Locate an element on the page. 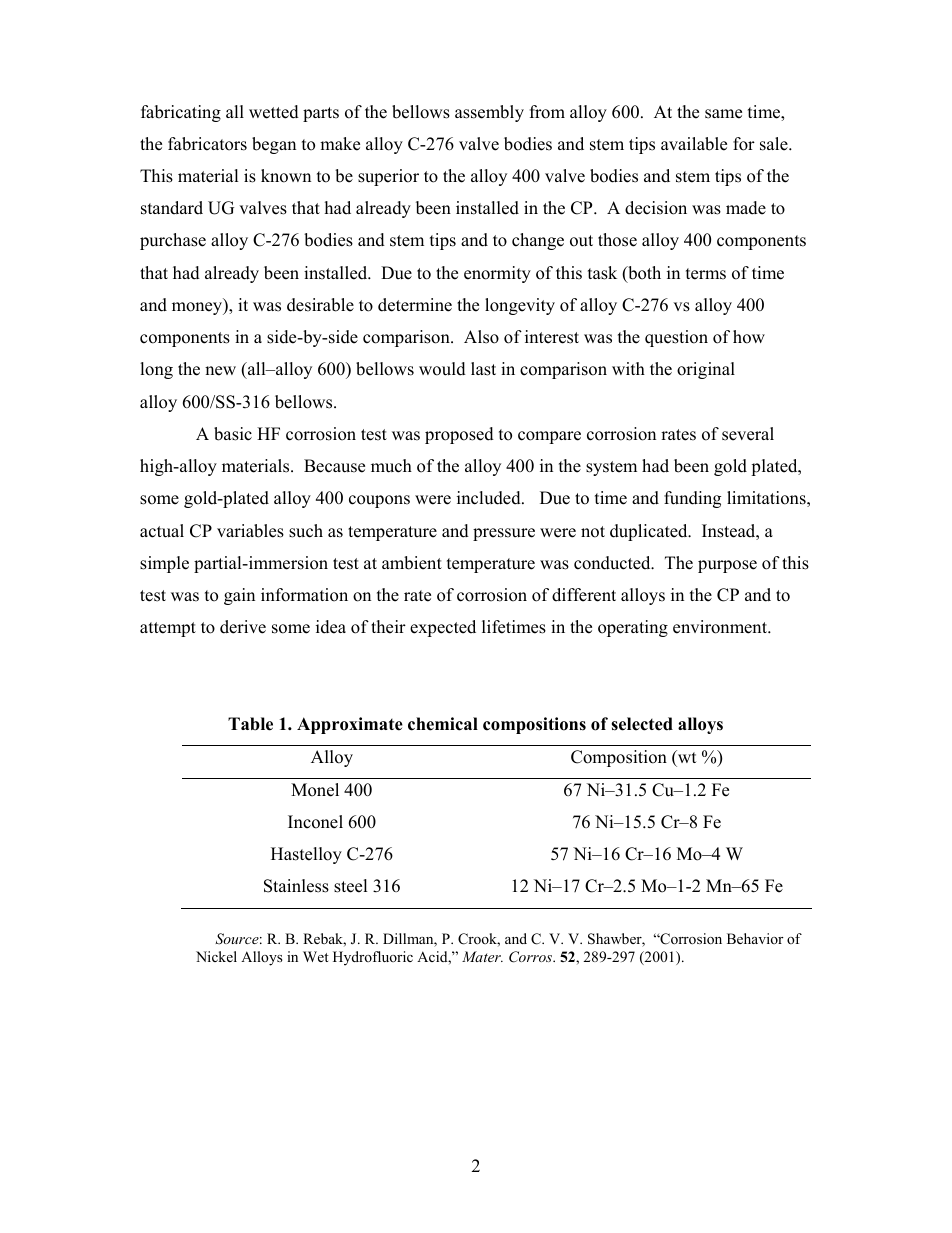  Stainless is located at coordinates (296, 886).
